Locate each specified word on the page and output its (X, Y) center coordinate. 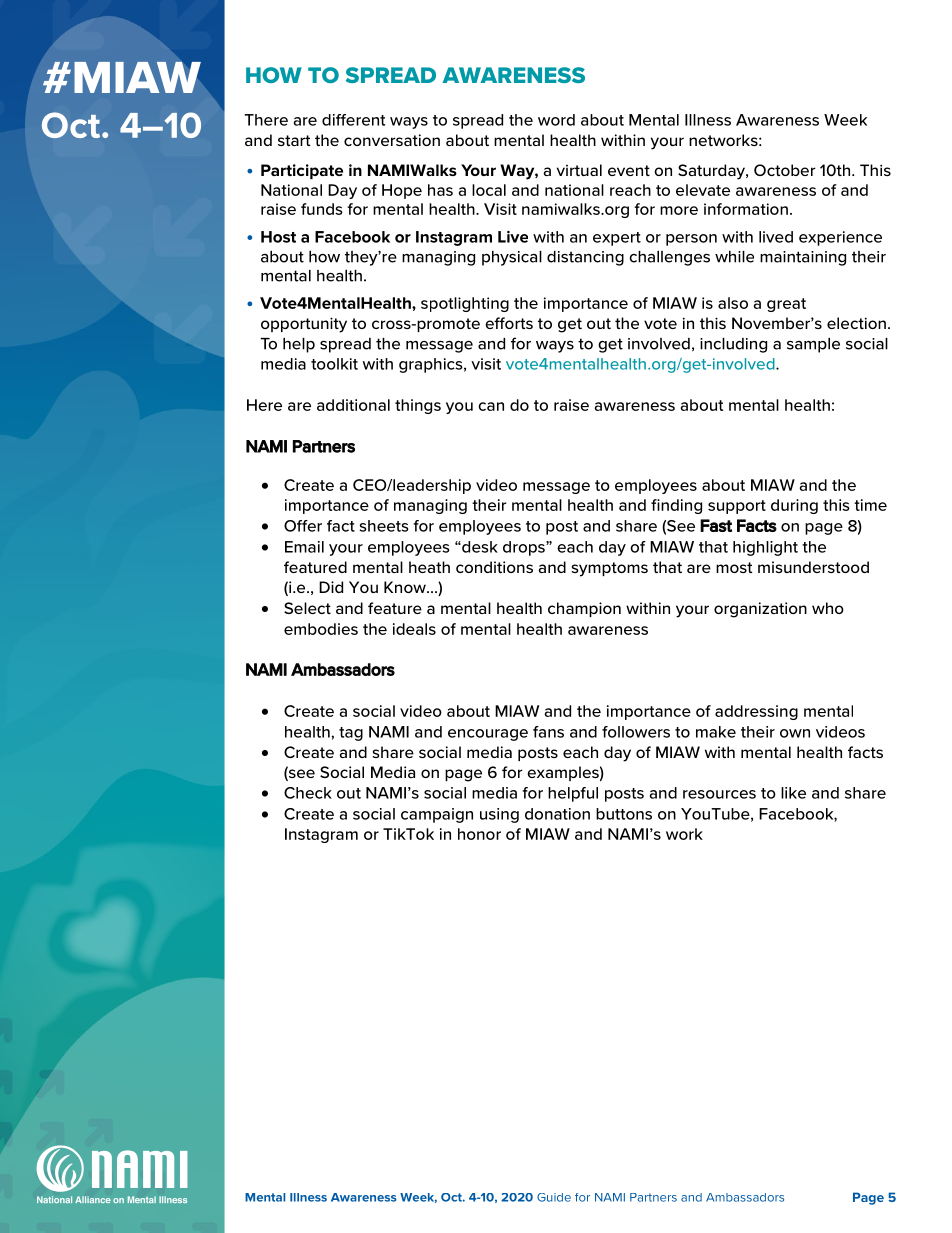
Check (308, 793)
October (785, 170)
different (353, 120)
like (793, 793)
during (794, 506)
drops (525, 548)
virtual (579, 170)
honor (479, 834)
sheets (384, 526)
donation (557, 814)
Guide (554, 1197)
